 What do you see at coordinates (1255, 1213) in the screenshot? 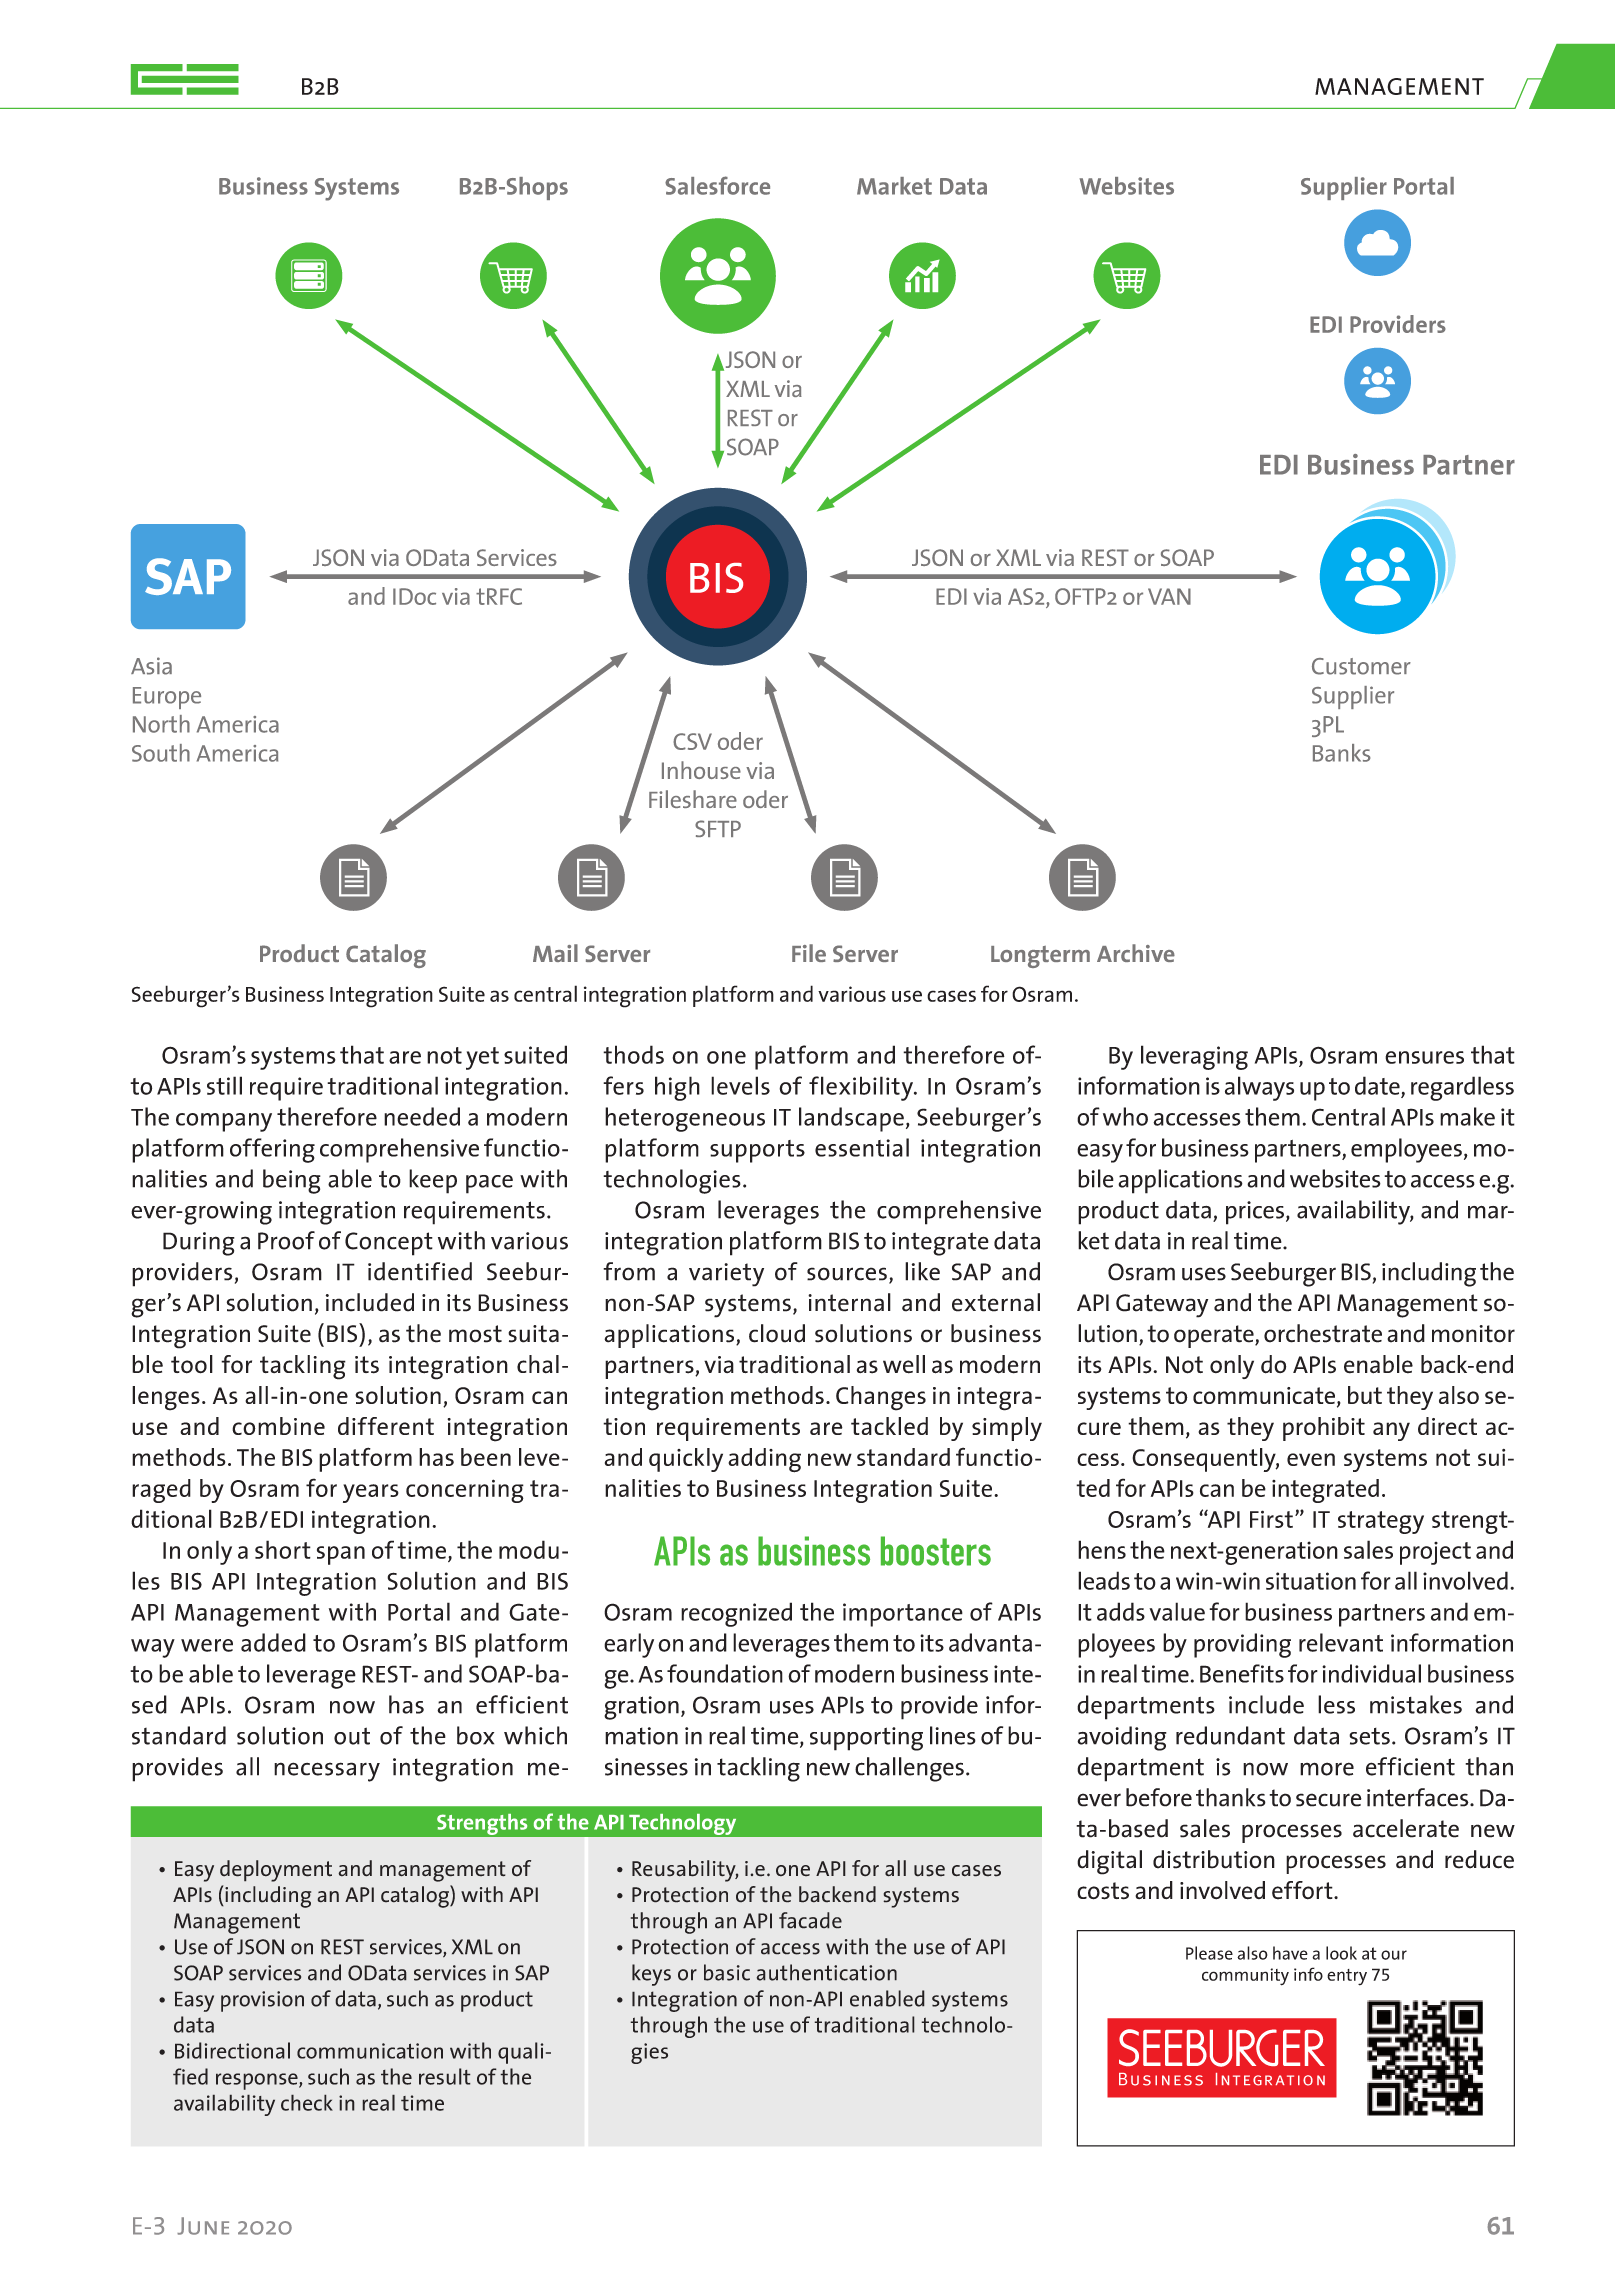
I see `prices` at bounding box center [1255, 1213].
